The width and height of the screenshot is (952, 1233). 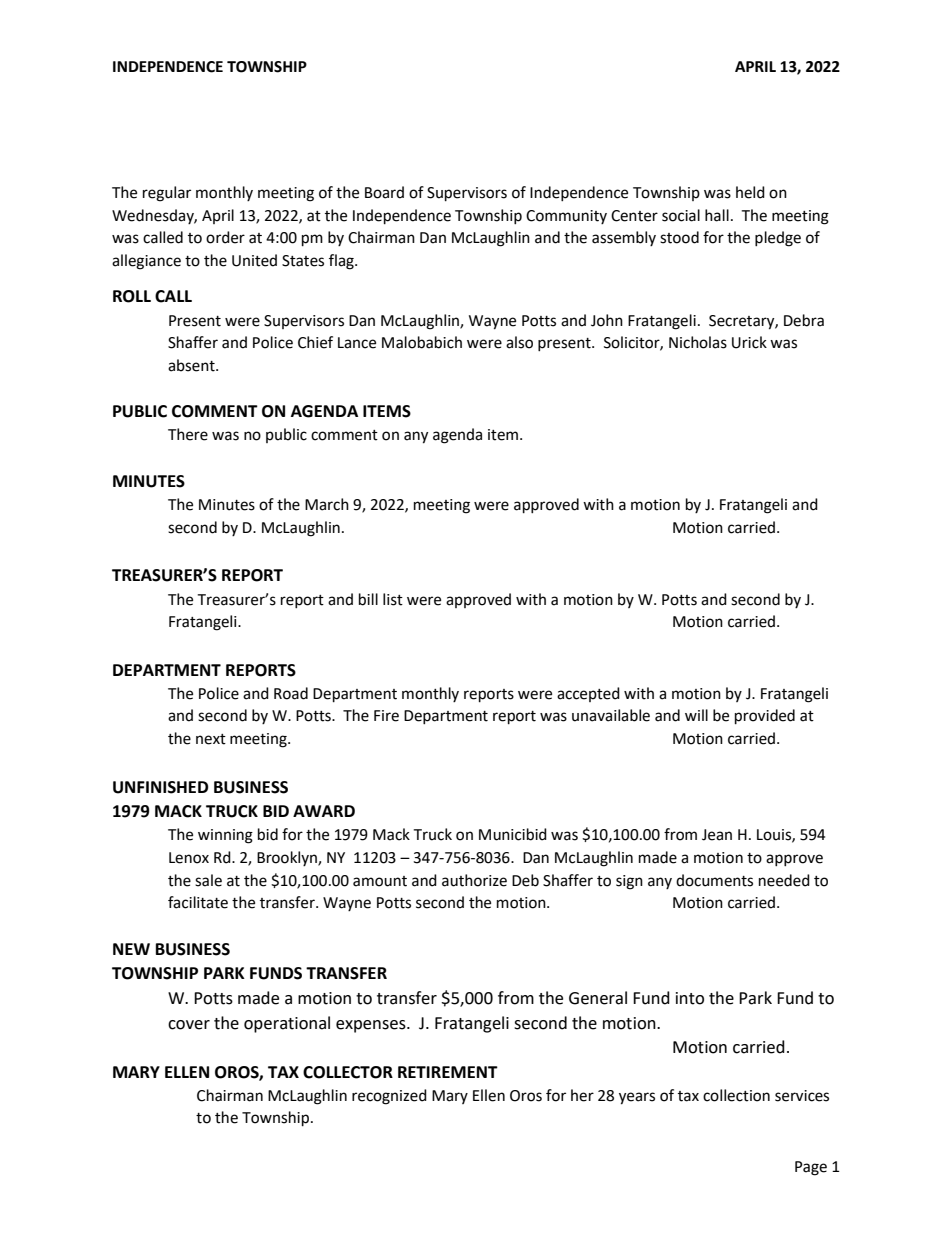 What do you see at coordinates (189, 1025) in the screenshot?
I see `cover` at bounding box center [189, 1025].
